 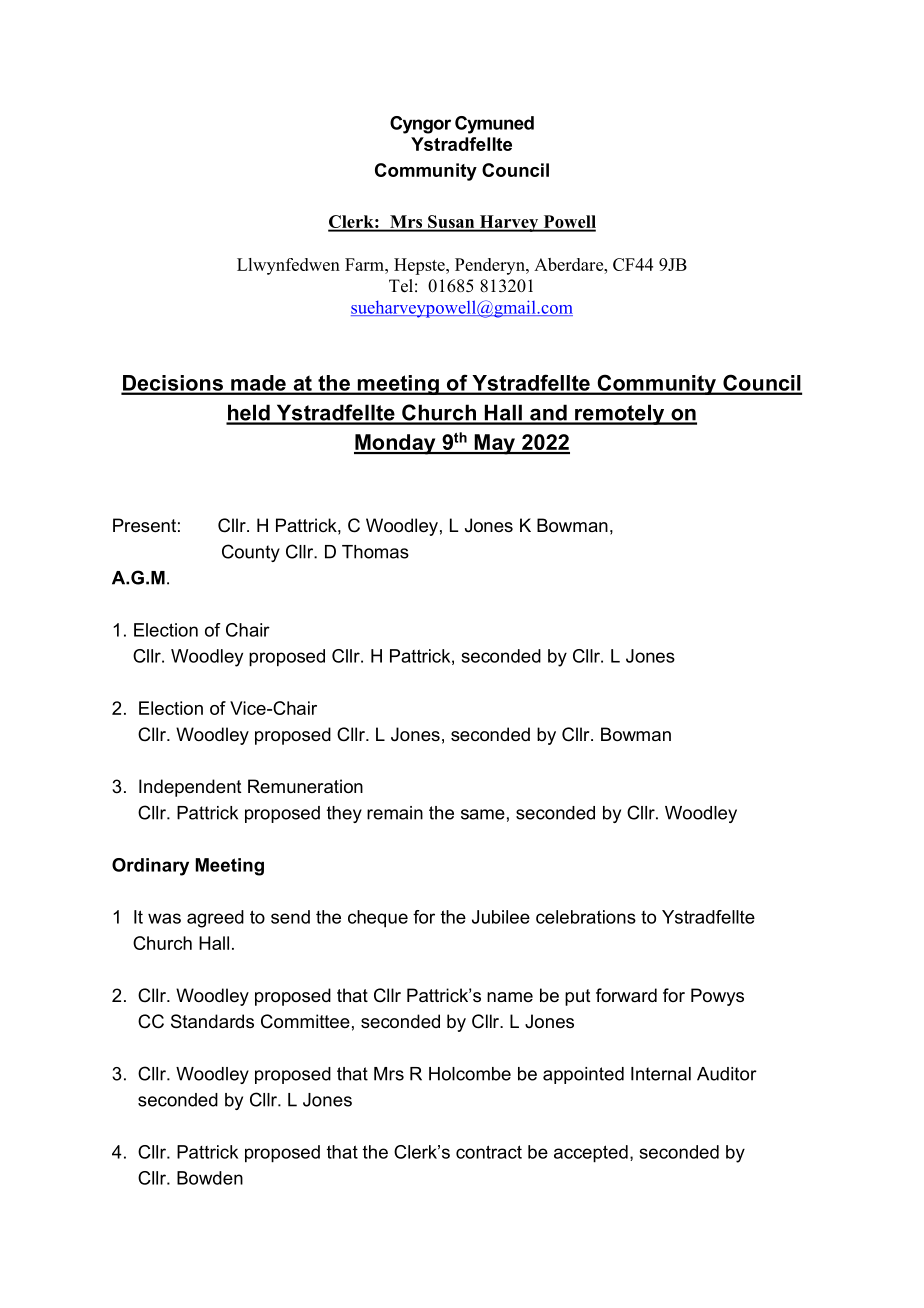 What do you see at coordinates (489, 1152) in the document?
I see `contract` at bounding box center [489, 1152].
